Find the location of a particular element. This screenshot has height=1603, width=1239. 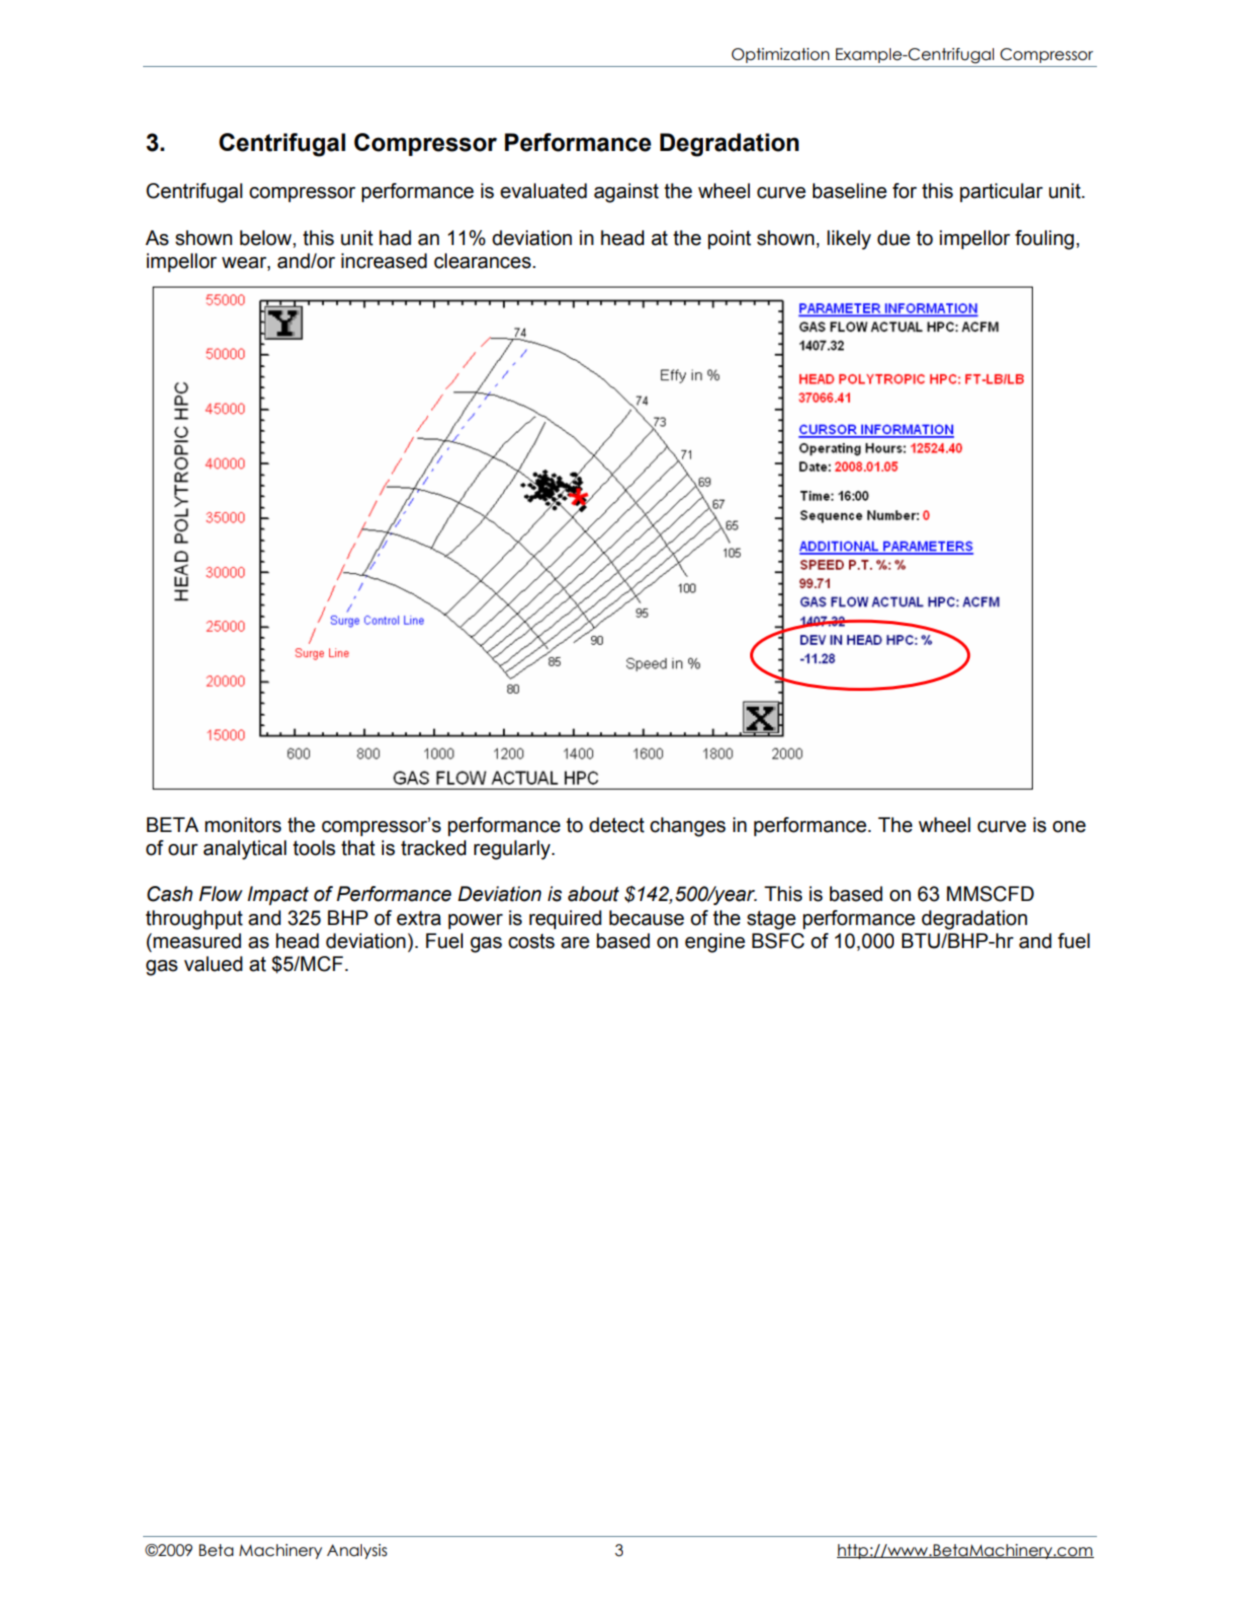

Analysis is located at coordinates (357, 1551).
